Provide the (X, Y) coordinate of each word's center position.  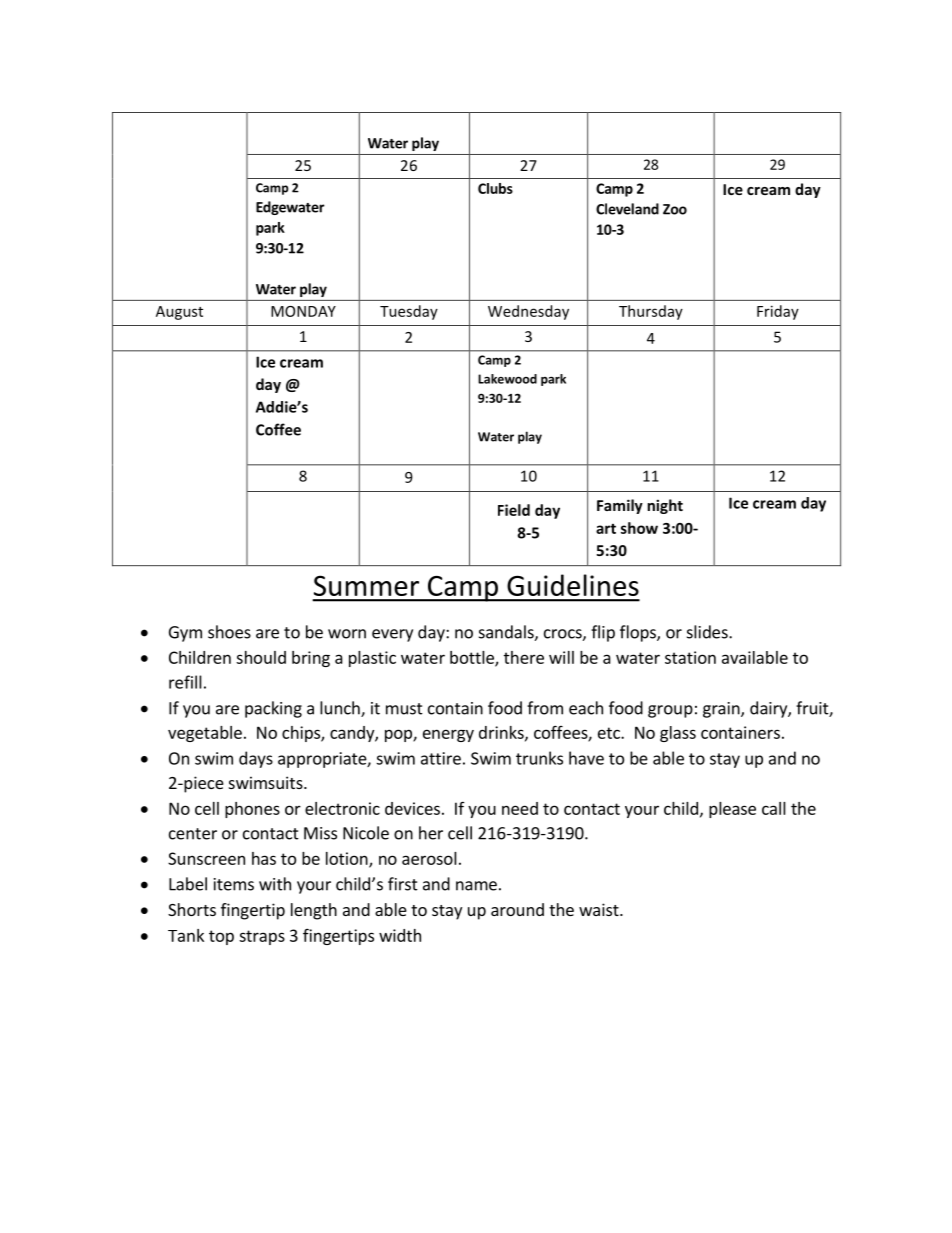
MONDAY (303, 311)
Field (514, 510)
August (179, 313)
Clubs (495, 188)
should (261, 657)
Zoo (675, 209)
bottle (473, 658)
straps (262, 937)
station (690, 657)
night (665, 506)
